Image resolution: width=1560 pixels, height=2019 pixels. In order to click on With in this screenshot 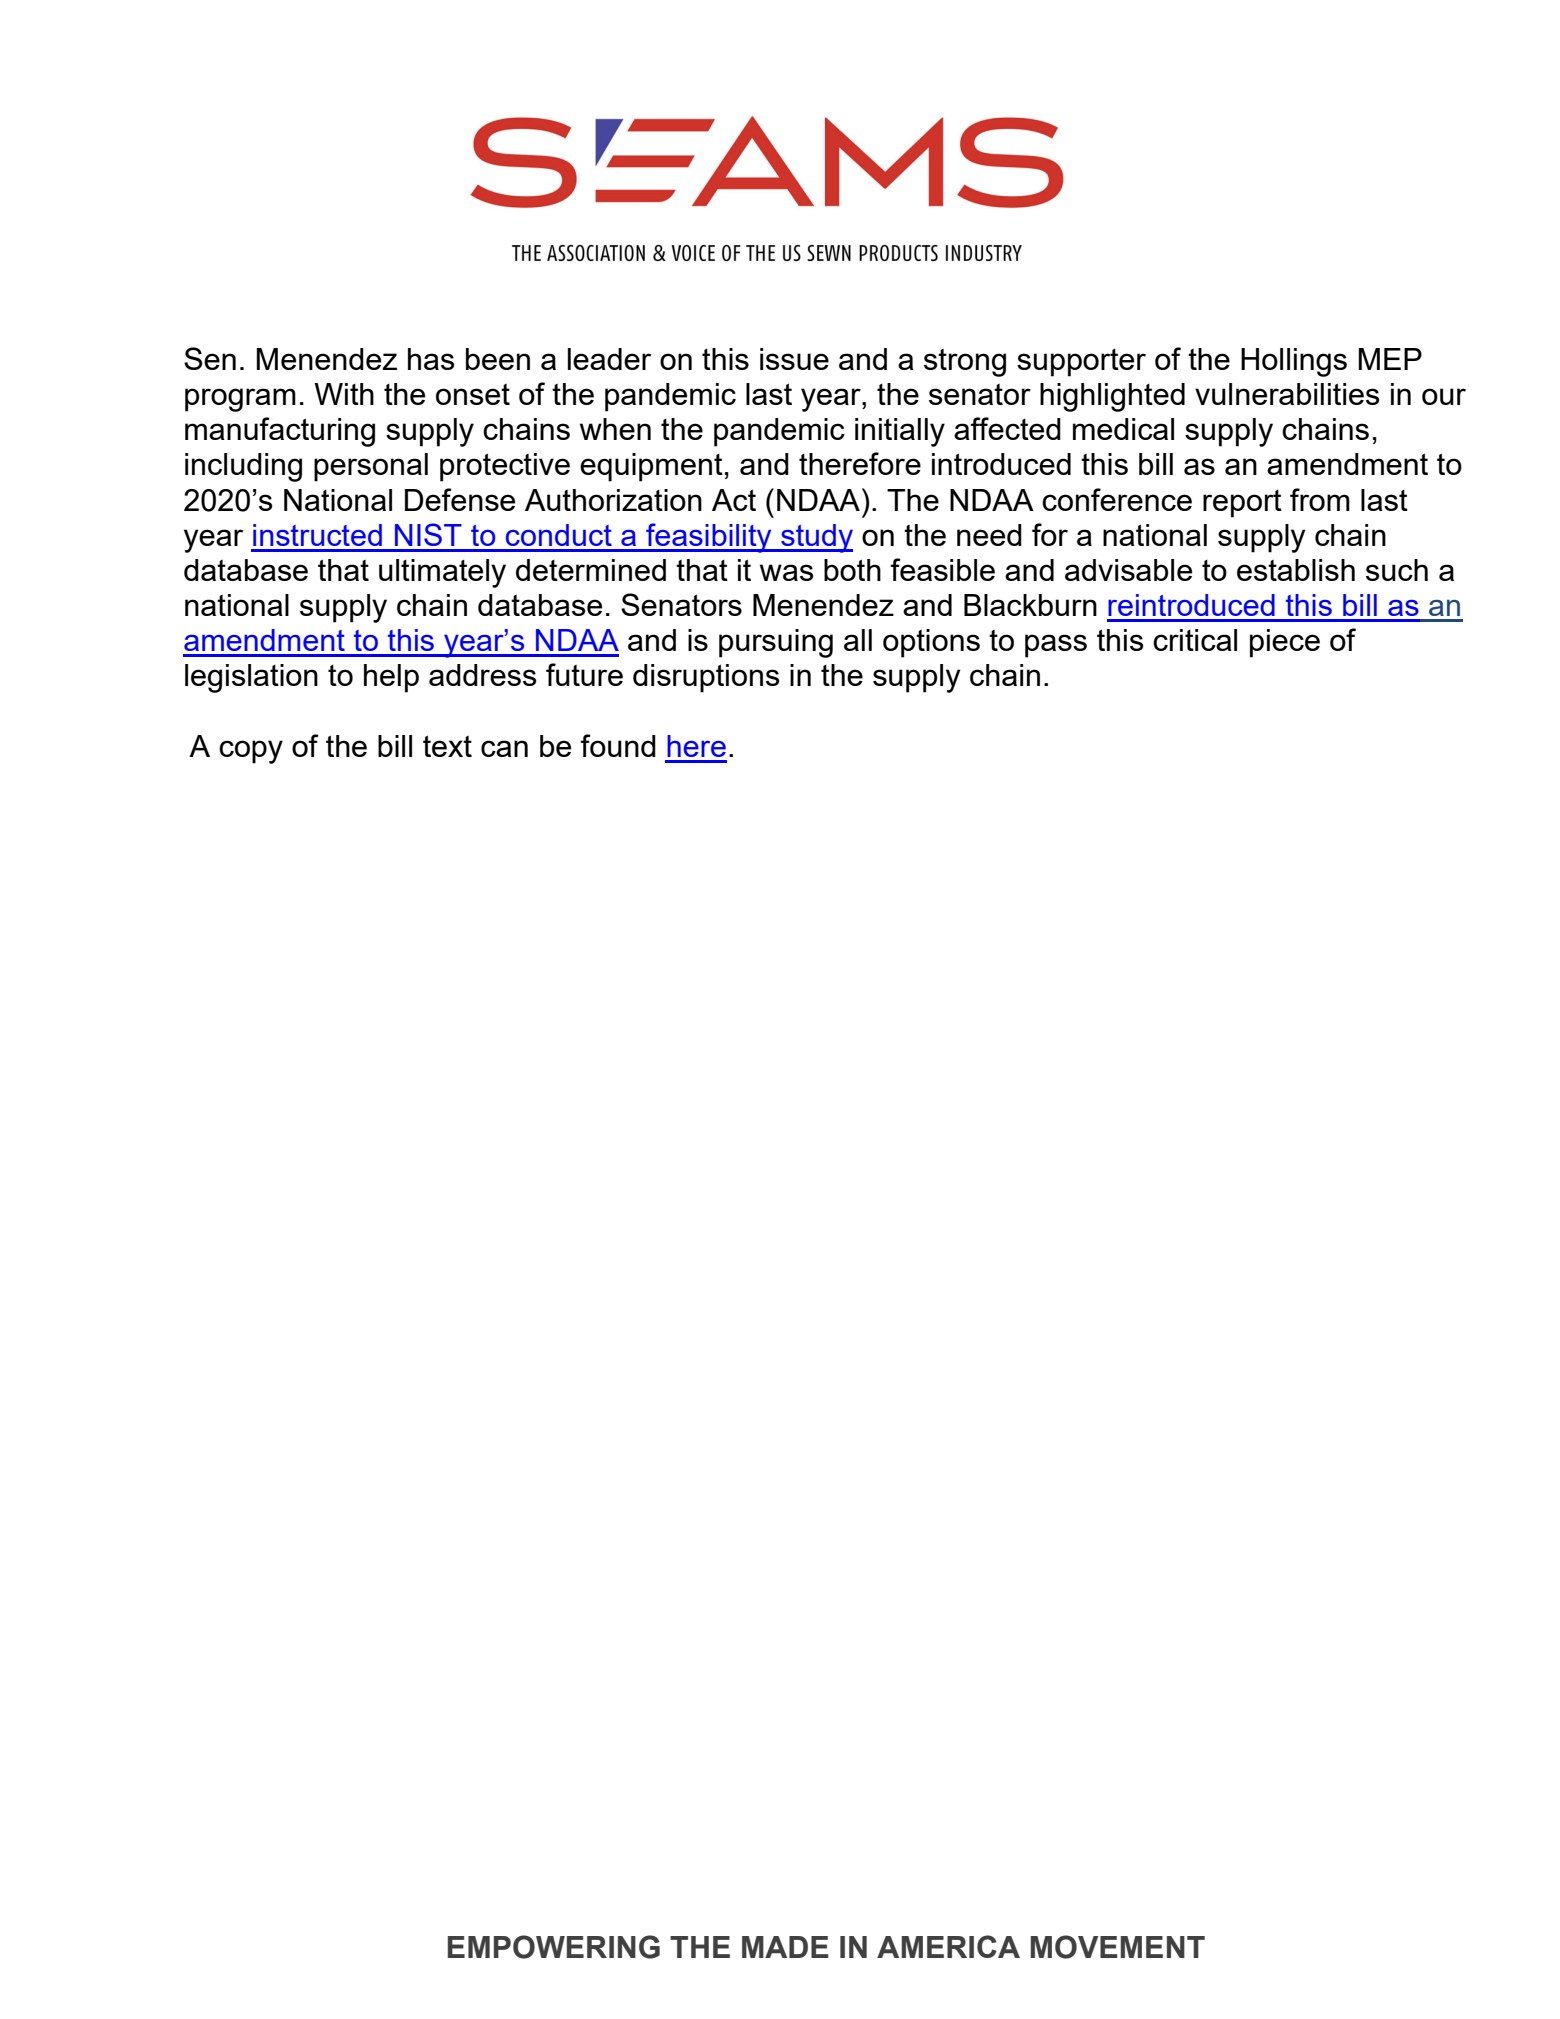, I will do `click(344, 394)`.
